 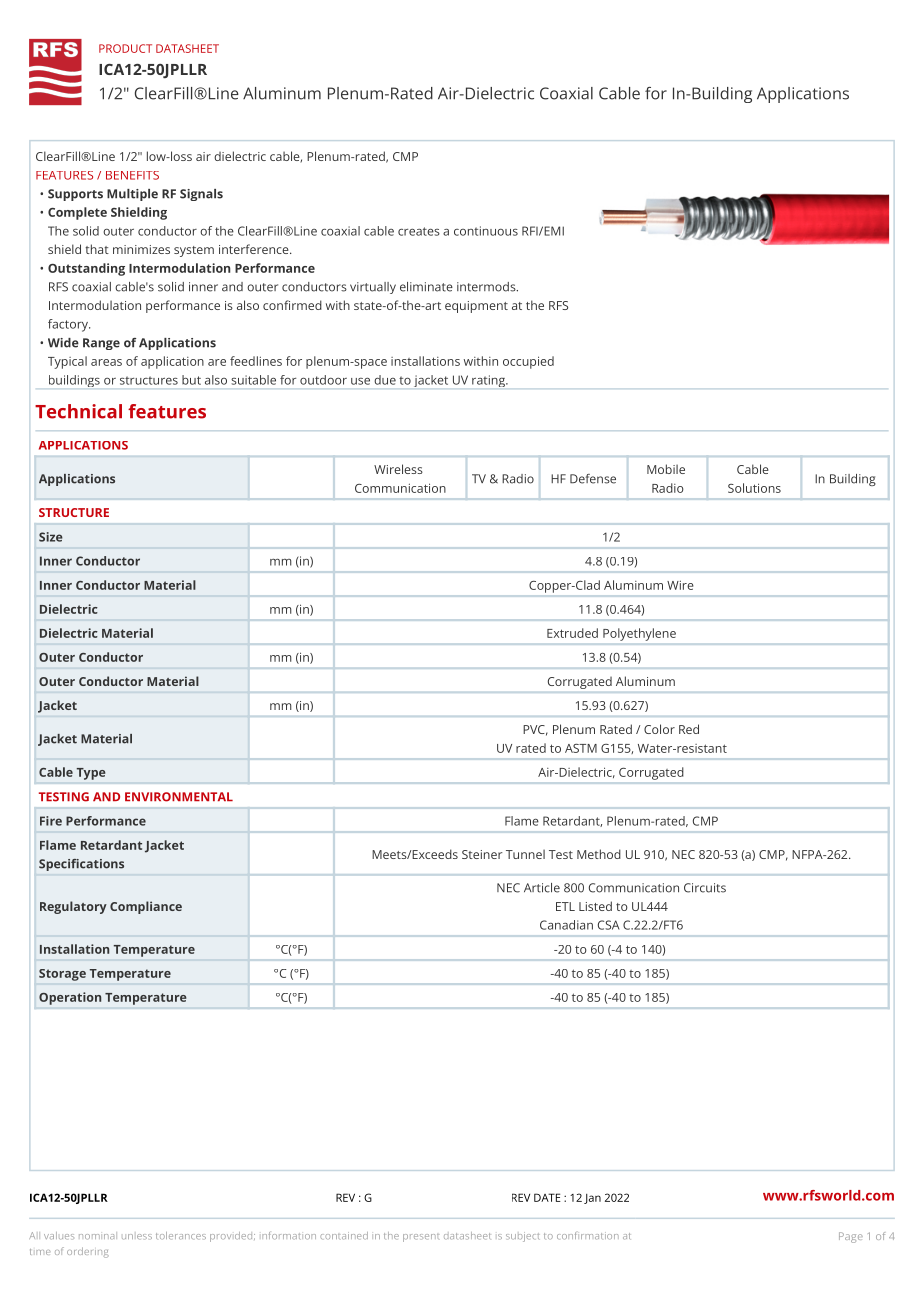 I want to click on Type, so click(x=91, y=774).
